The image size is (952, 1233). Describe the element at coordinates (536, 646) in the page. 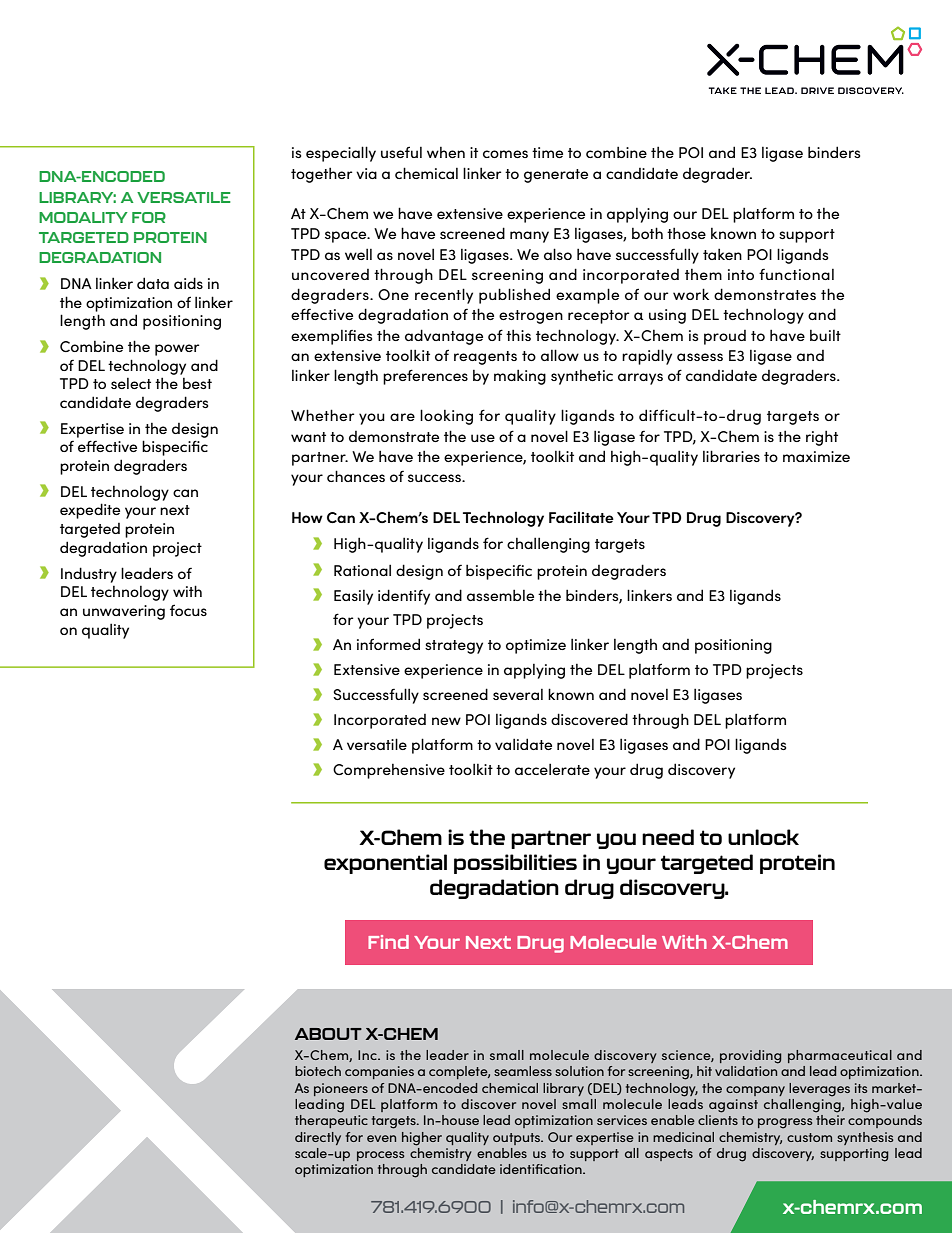

I see `optimize` at that location.
